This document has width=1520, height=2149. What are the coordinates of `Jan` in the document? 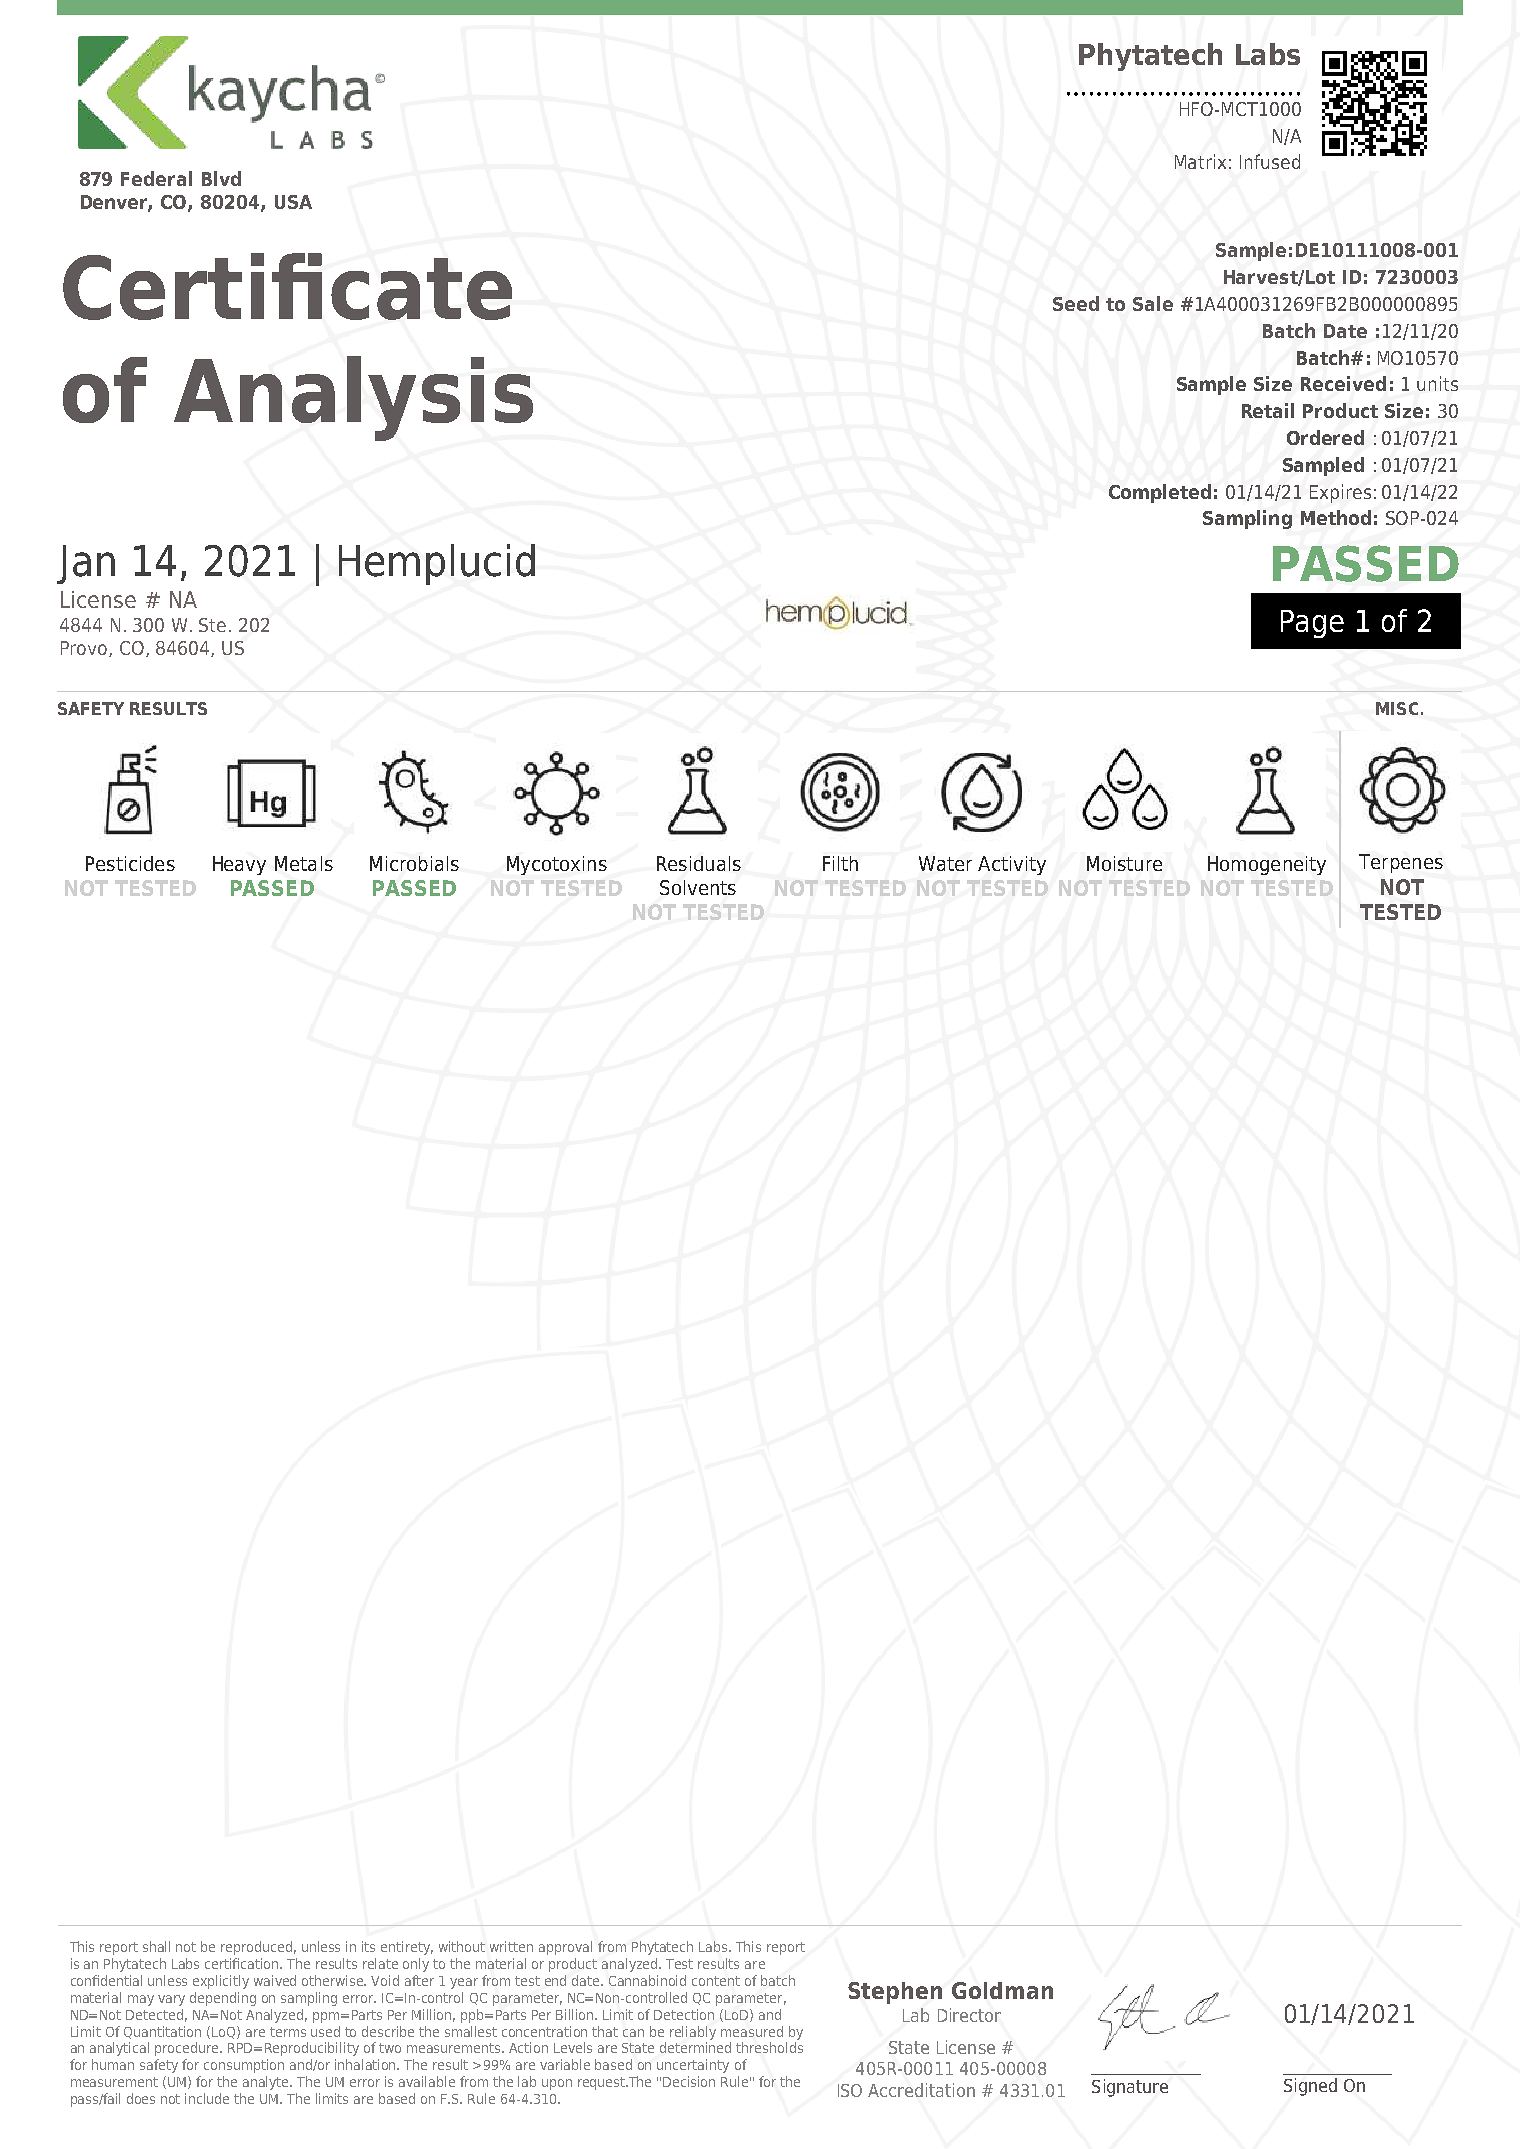 It's located at (86, 564).
